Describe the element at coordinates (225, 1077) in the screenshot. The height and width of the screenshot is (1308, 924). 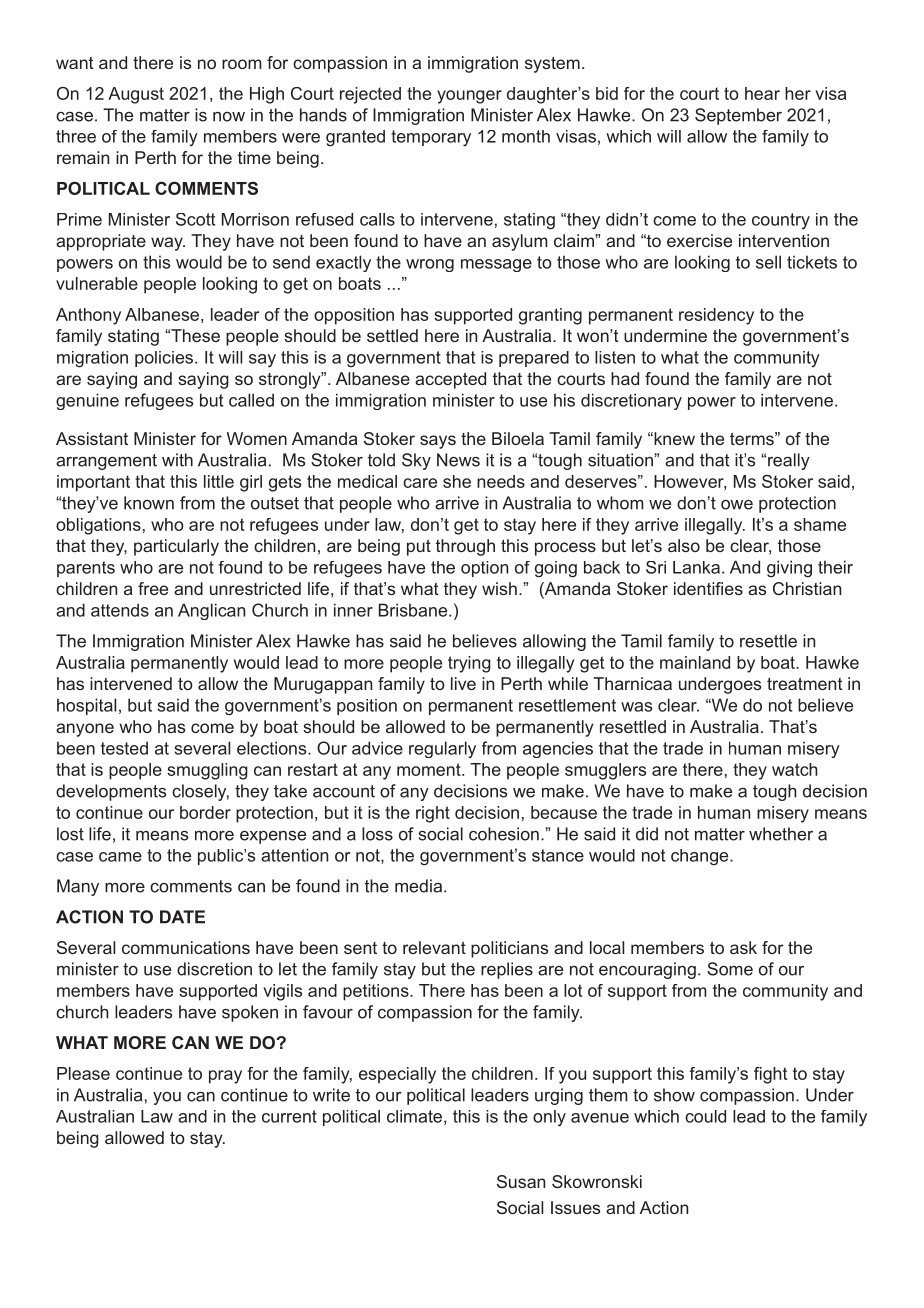
I see `pray` at that location.
